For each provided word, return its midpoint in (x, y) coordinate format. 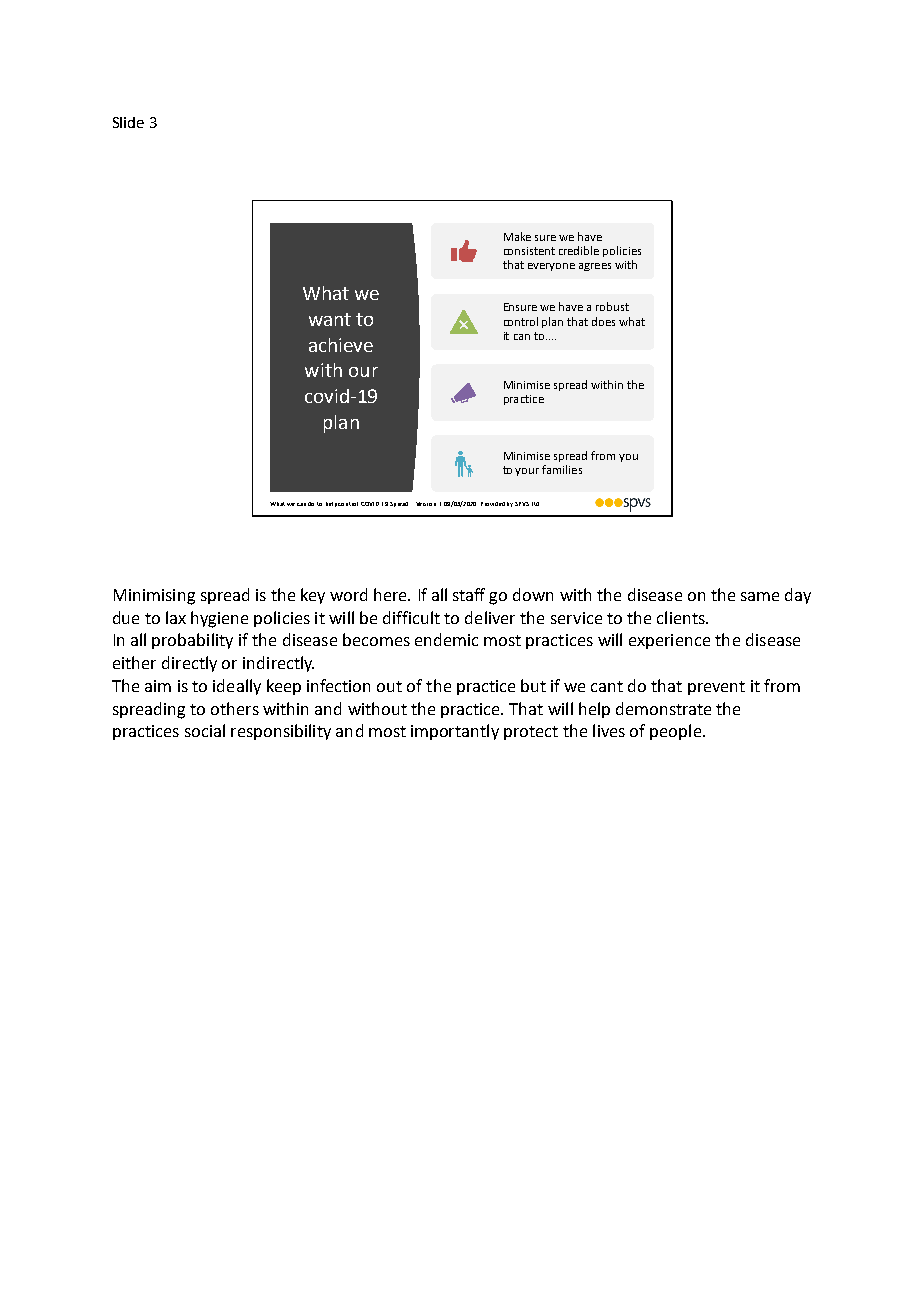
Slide (128, 122)
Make (517, 236)
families (562, 469)
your (527, 472)
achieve (341, 345)
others (235, 708)
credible (579, 250)
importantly (455, 732)
